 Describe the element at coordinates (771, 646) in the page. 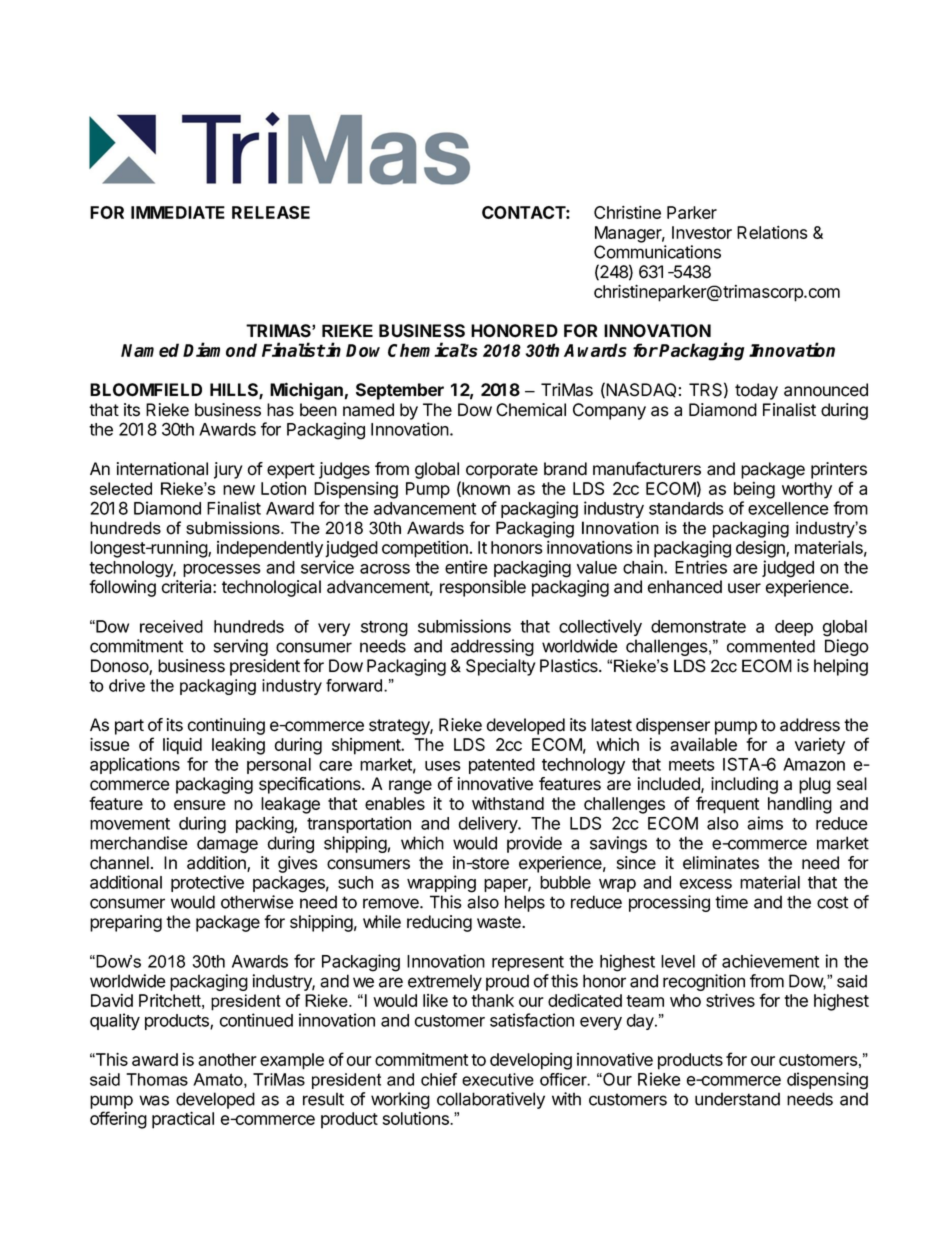

I see `commented` at that location.
